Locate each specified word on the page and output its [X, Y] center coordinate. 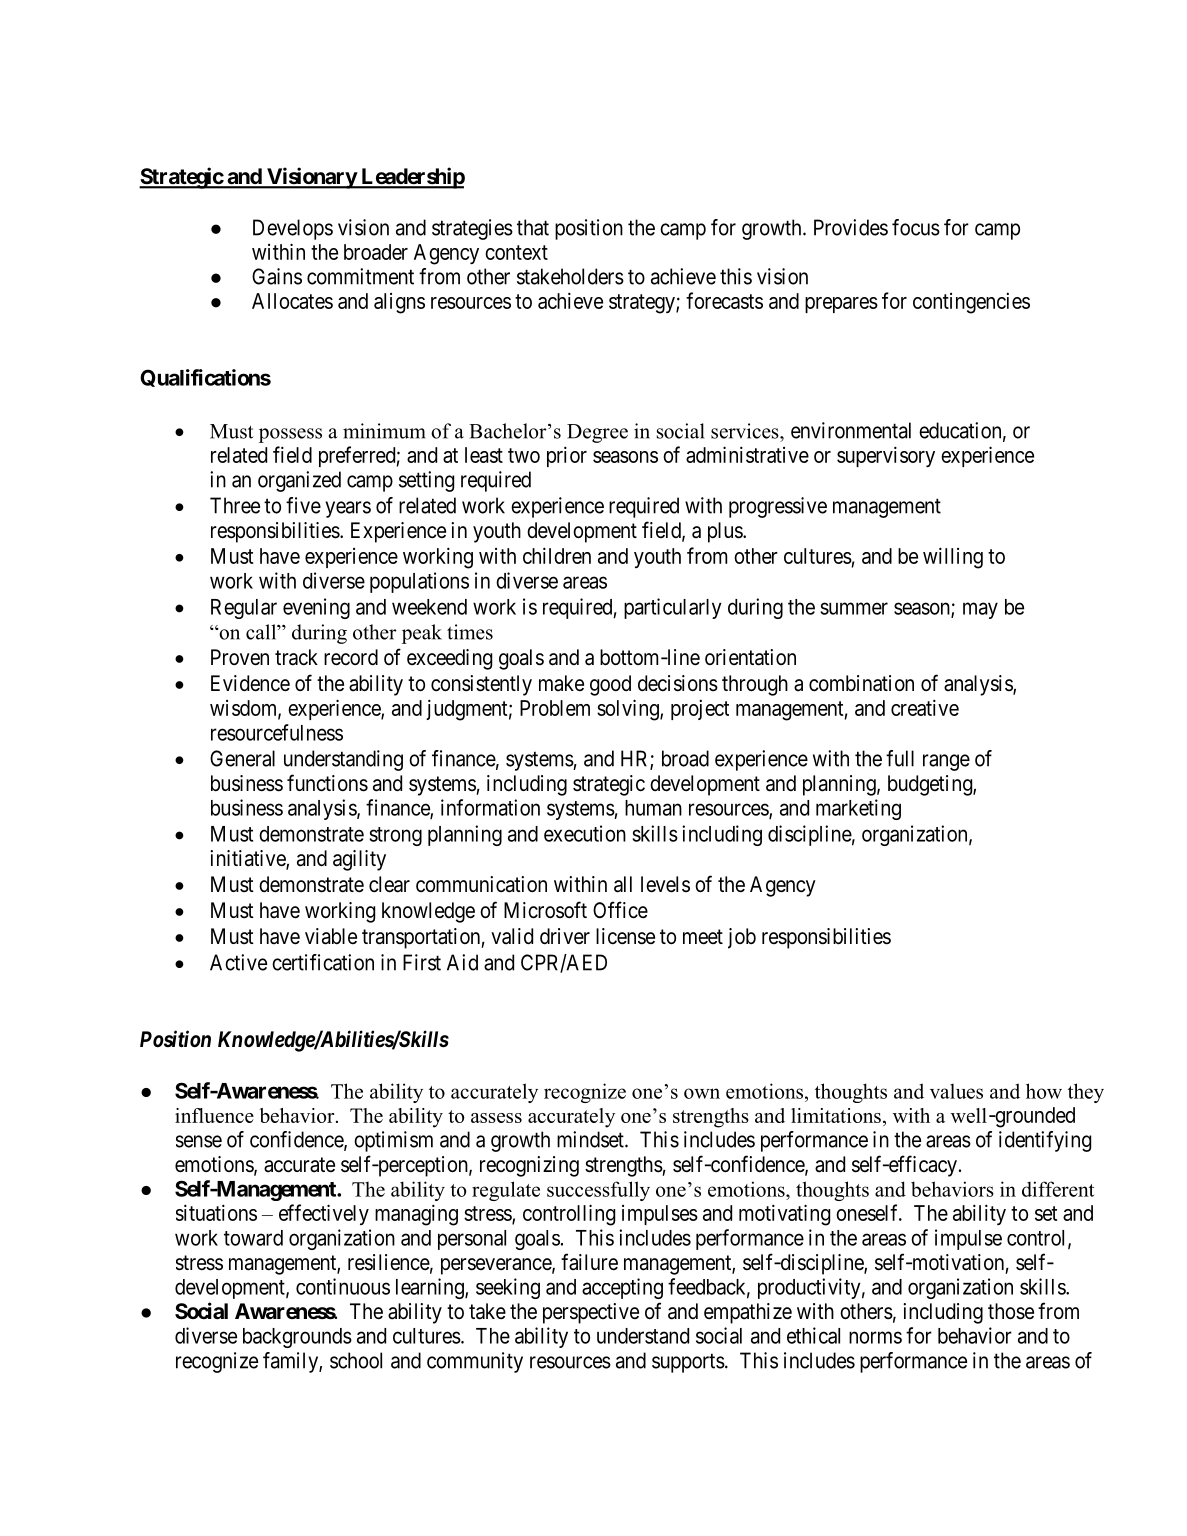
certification [323, 962]
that [533, 227]
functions [327, 783]
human [653, 808]
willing [953, 558]
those [1011, 1311]
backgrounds [297, 1338]
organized [299, 481]
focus [916, 227]
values [956, 1091]
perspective [591, 1313]
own [702, 1093]
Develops [293, 229]
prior [567, 456]
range [946, 762]
